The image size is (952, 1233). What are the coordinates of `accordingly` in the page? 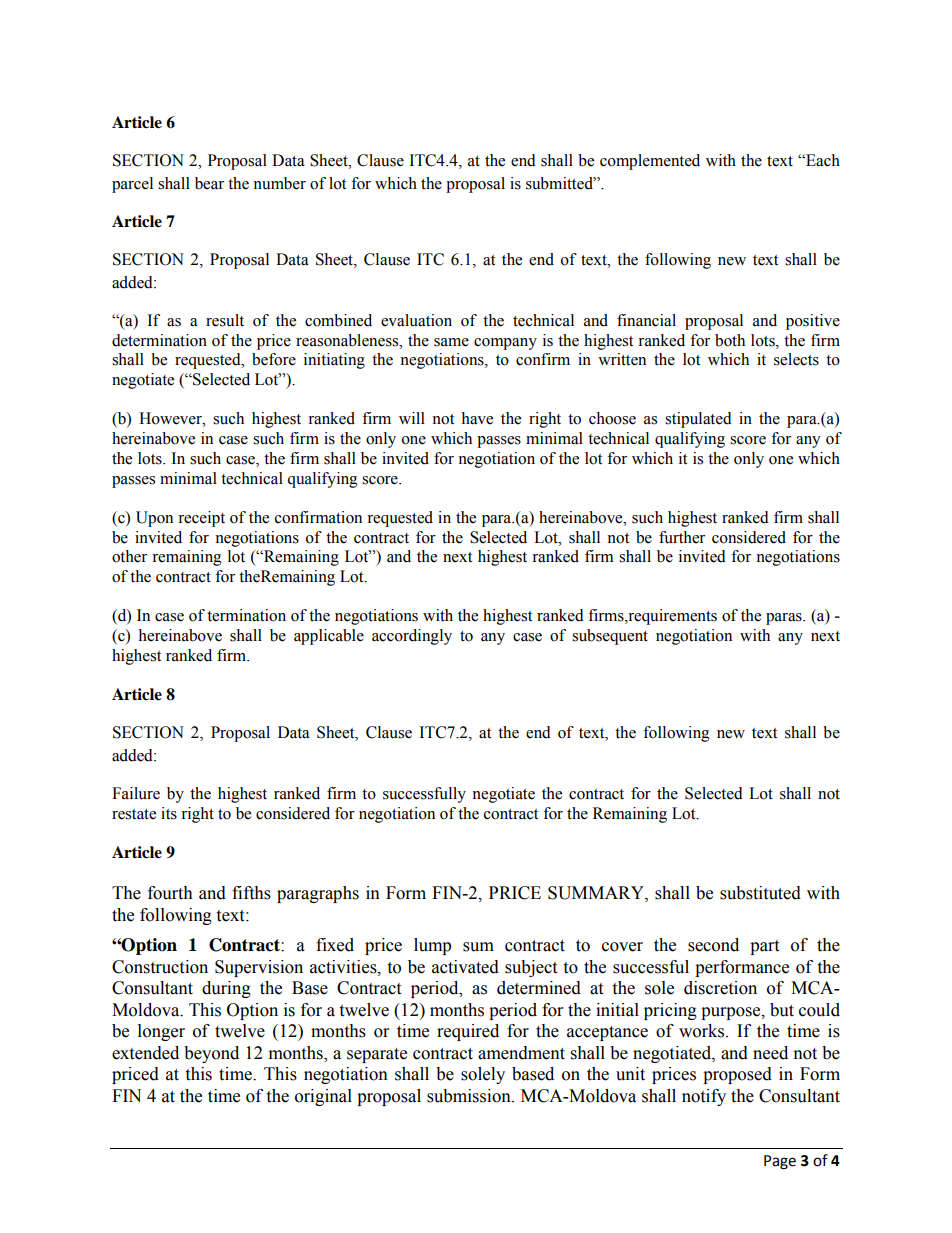 It's located at (412, 637).
